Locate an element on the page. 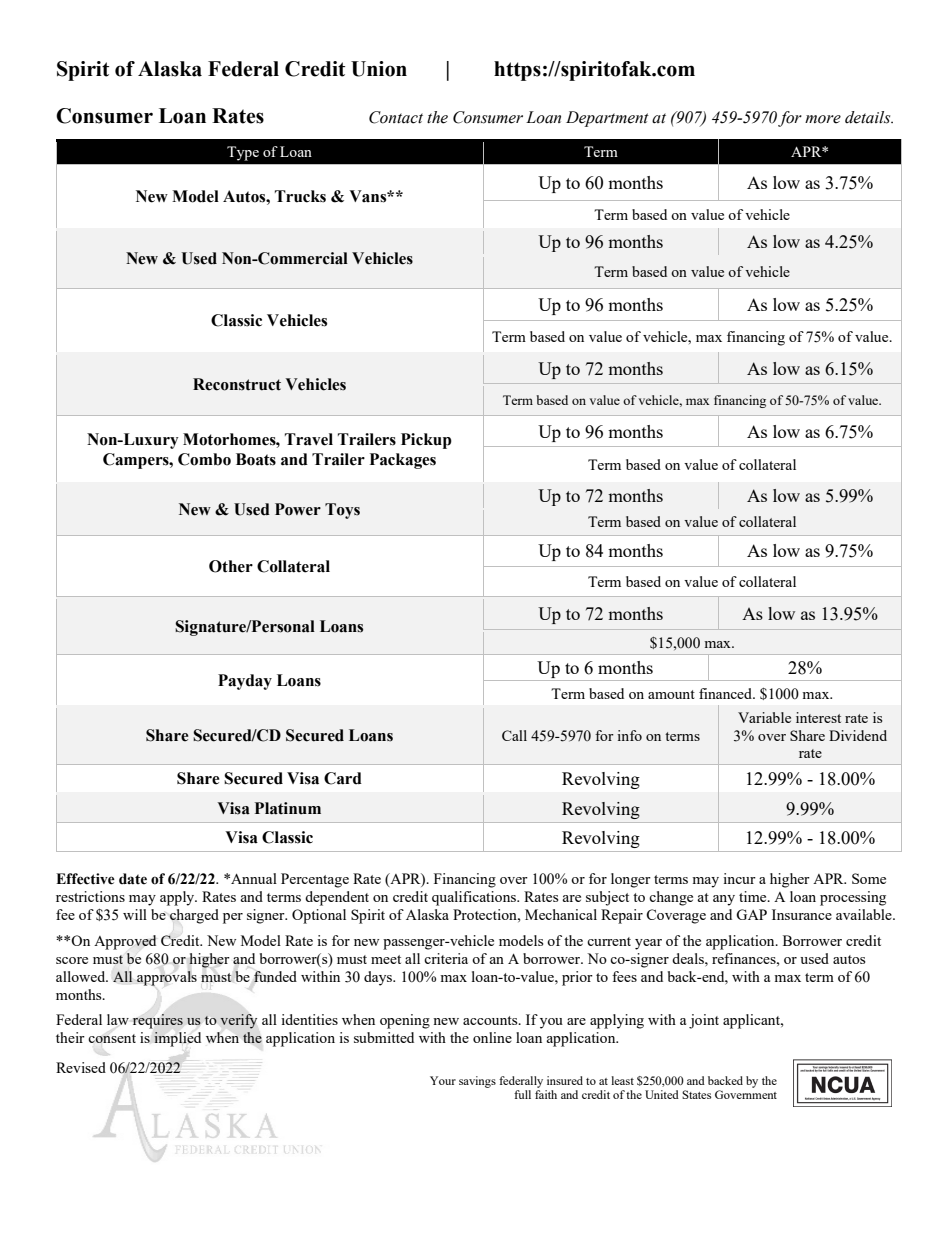 Image resolution: width=952 pixels, height=1233 pixels. Reconstruct is located at coordinates (237, 384).
